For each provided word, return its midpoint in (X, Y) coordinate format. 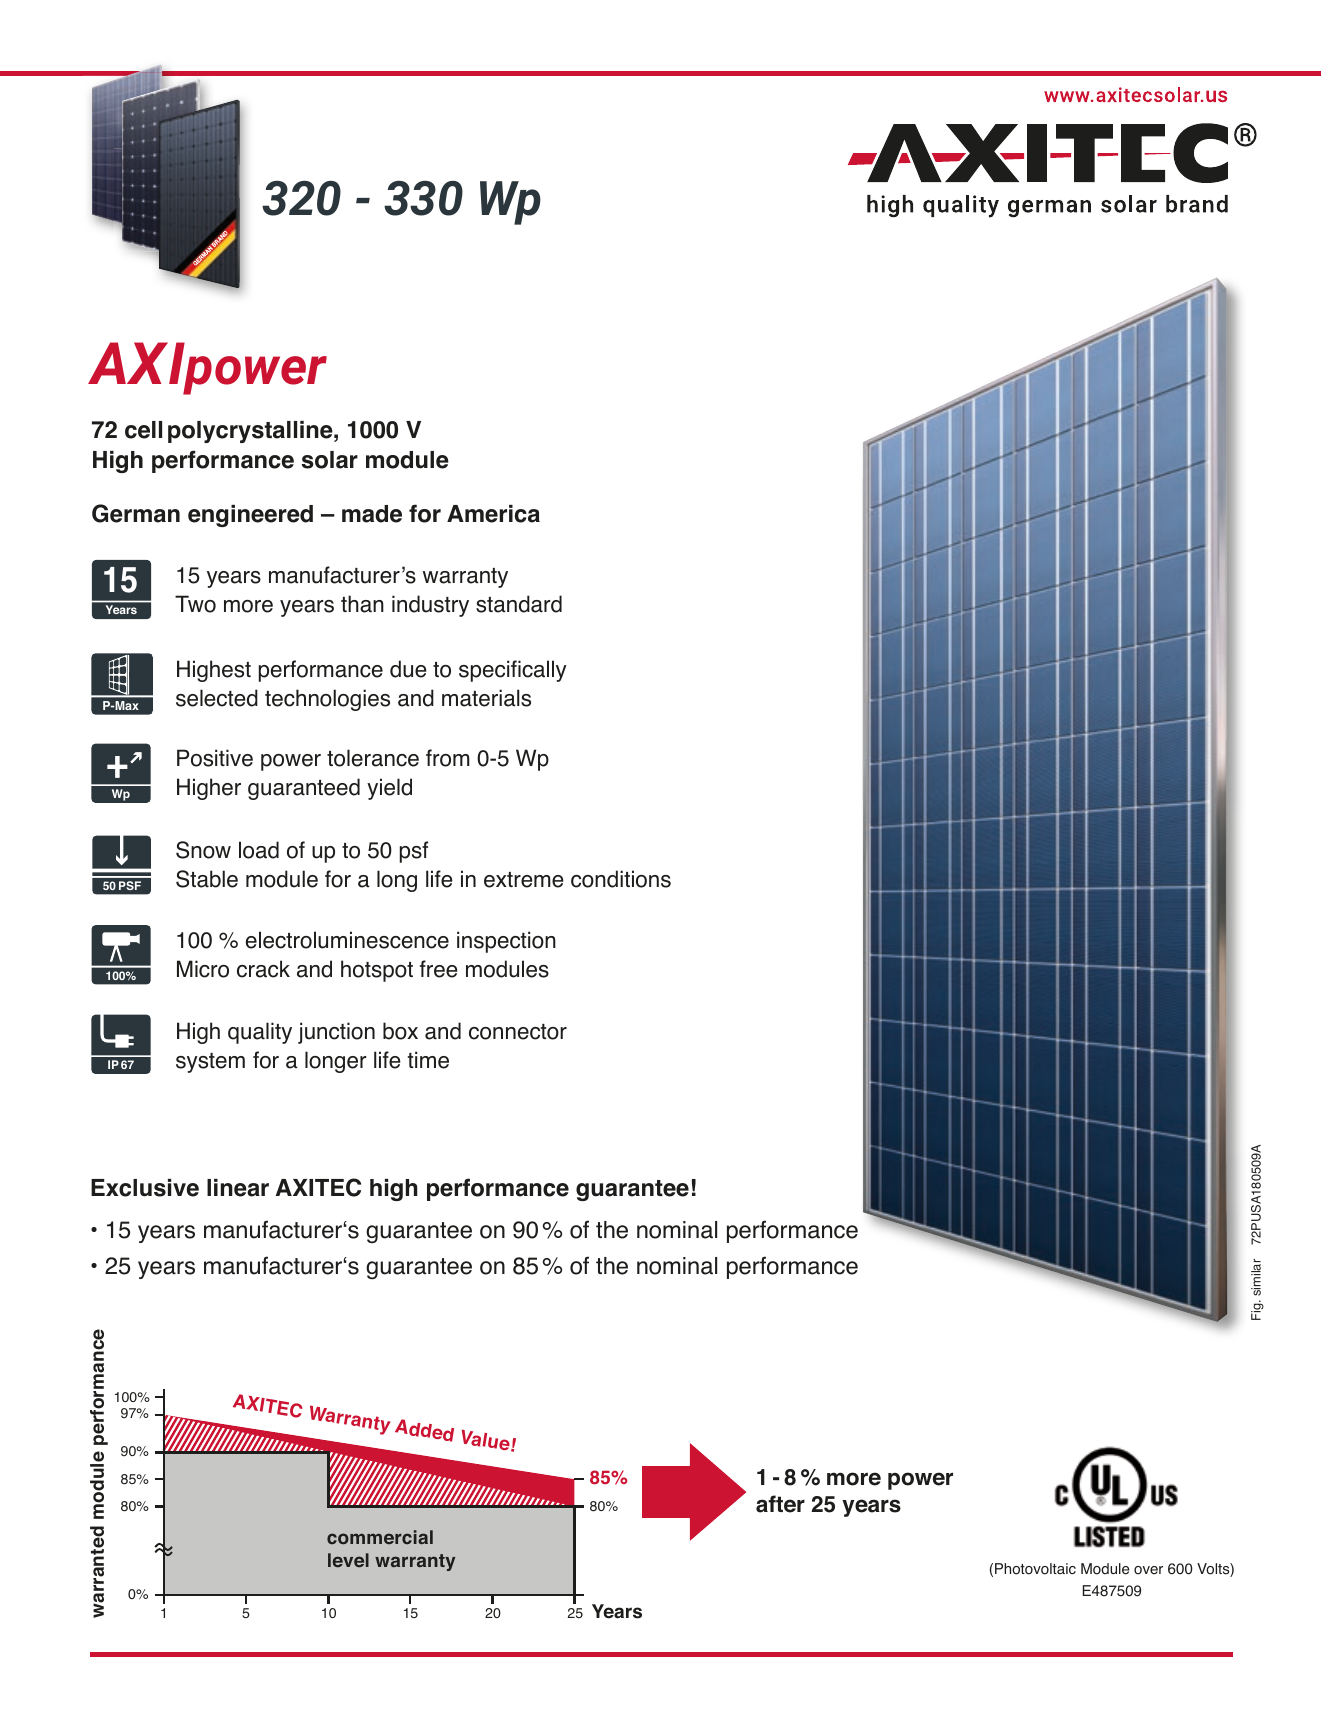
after (780, 1504)
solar (330, 460)
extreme (524, 880)
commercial (380, 1537)
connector (518, 1032)
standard (519, 604)
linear (238, 1188)
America (493, 514)
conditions (621, 879)
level (348, 1560)
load (259, 850)
